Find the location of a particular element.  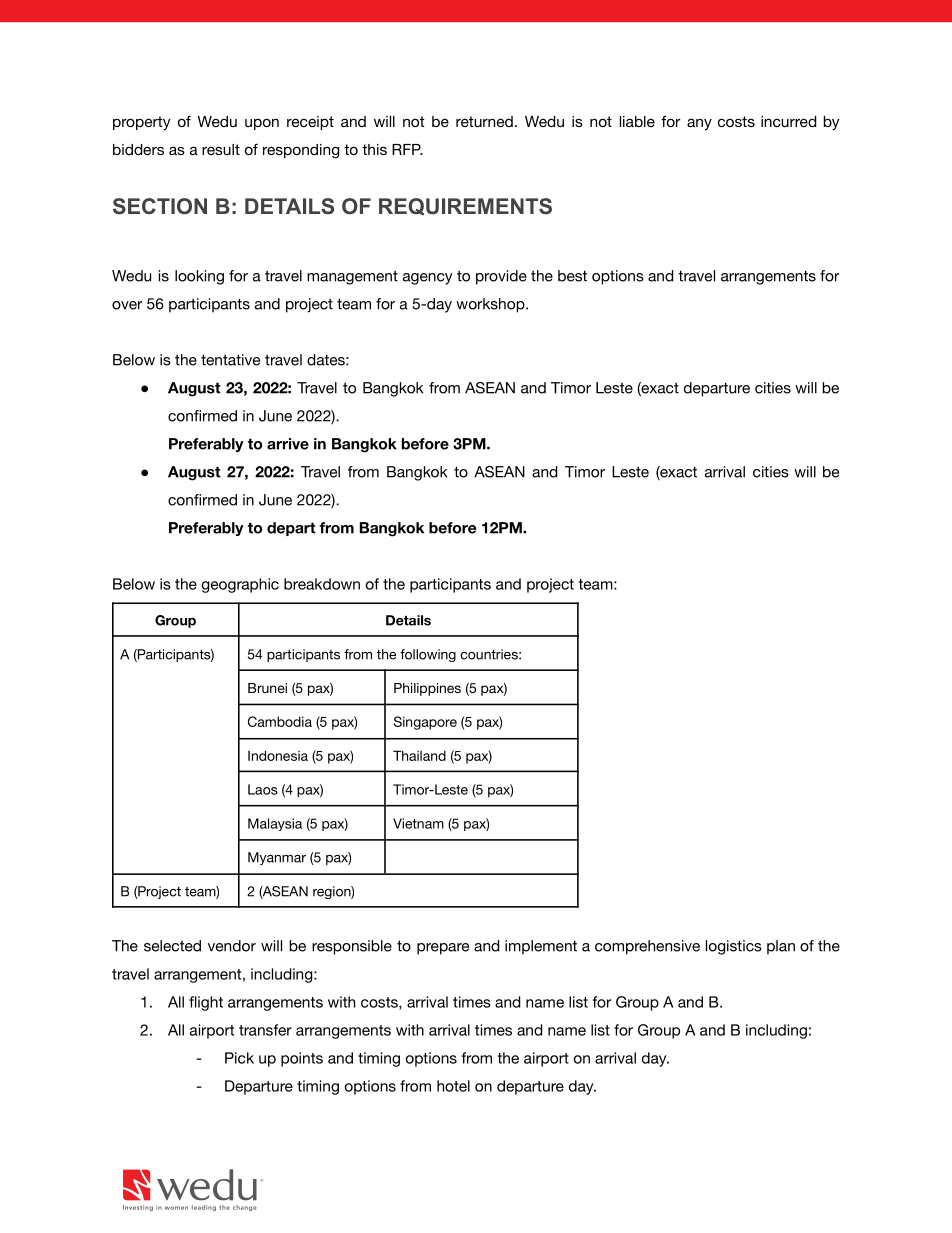

returned is located at coordinates (484, 121).
